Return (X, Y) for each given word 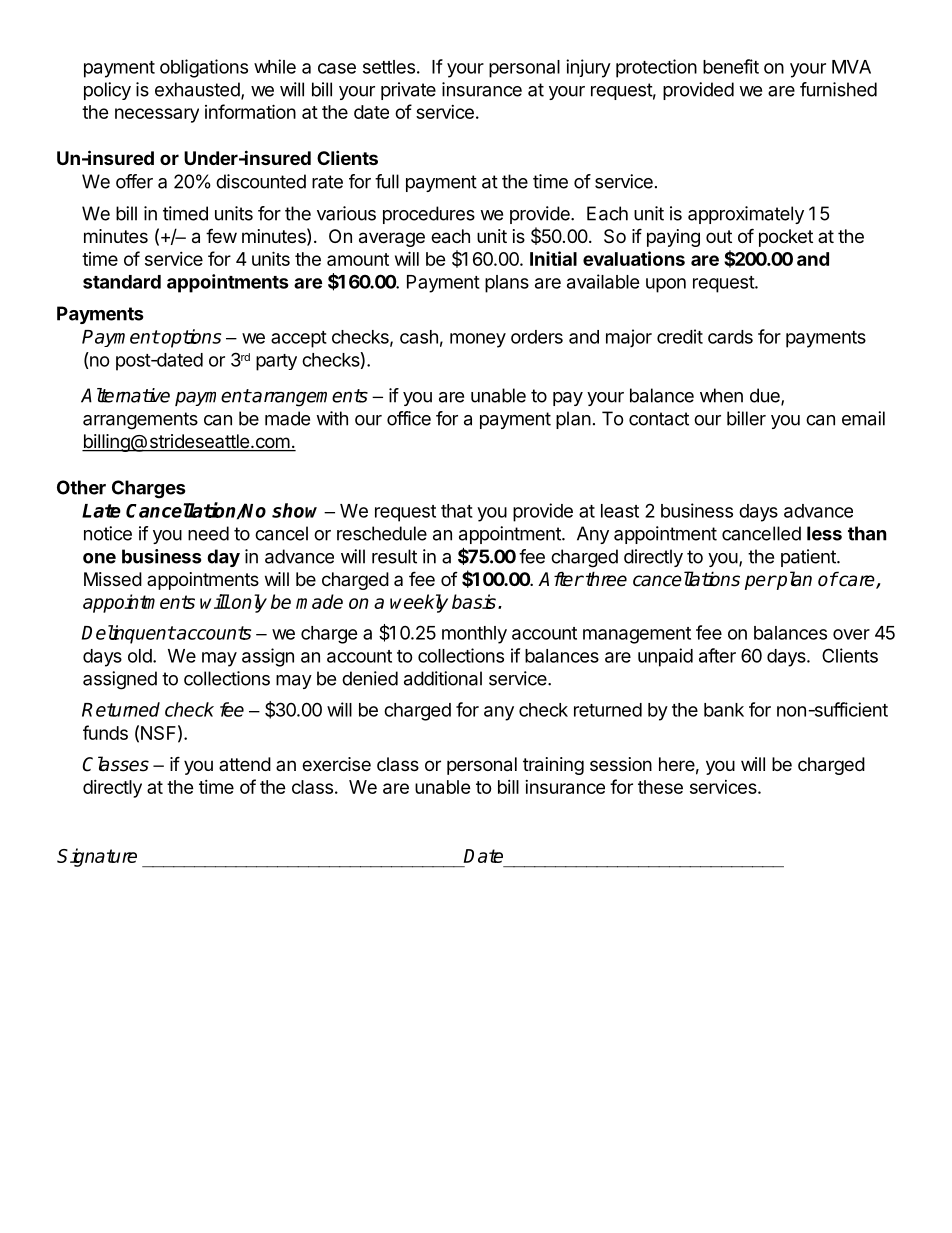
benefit (731, 66)
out (719, 236)
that (457, 511)
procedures (429, 215)
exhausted (198, 90)
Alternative (125, 395)
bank (724, 710)
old (140, 656)
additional (443, 678)
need (208, 533)
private (408, 91)
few (221, 235)
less (824, 533)
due (766, 396)
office (409, 418)
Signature (97, 857)
